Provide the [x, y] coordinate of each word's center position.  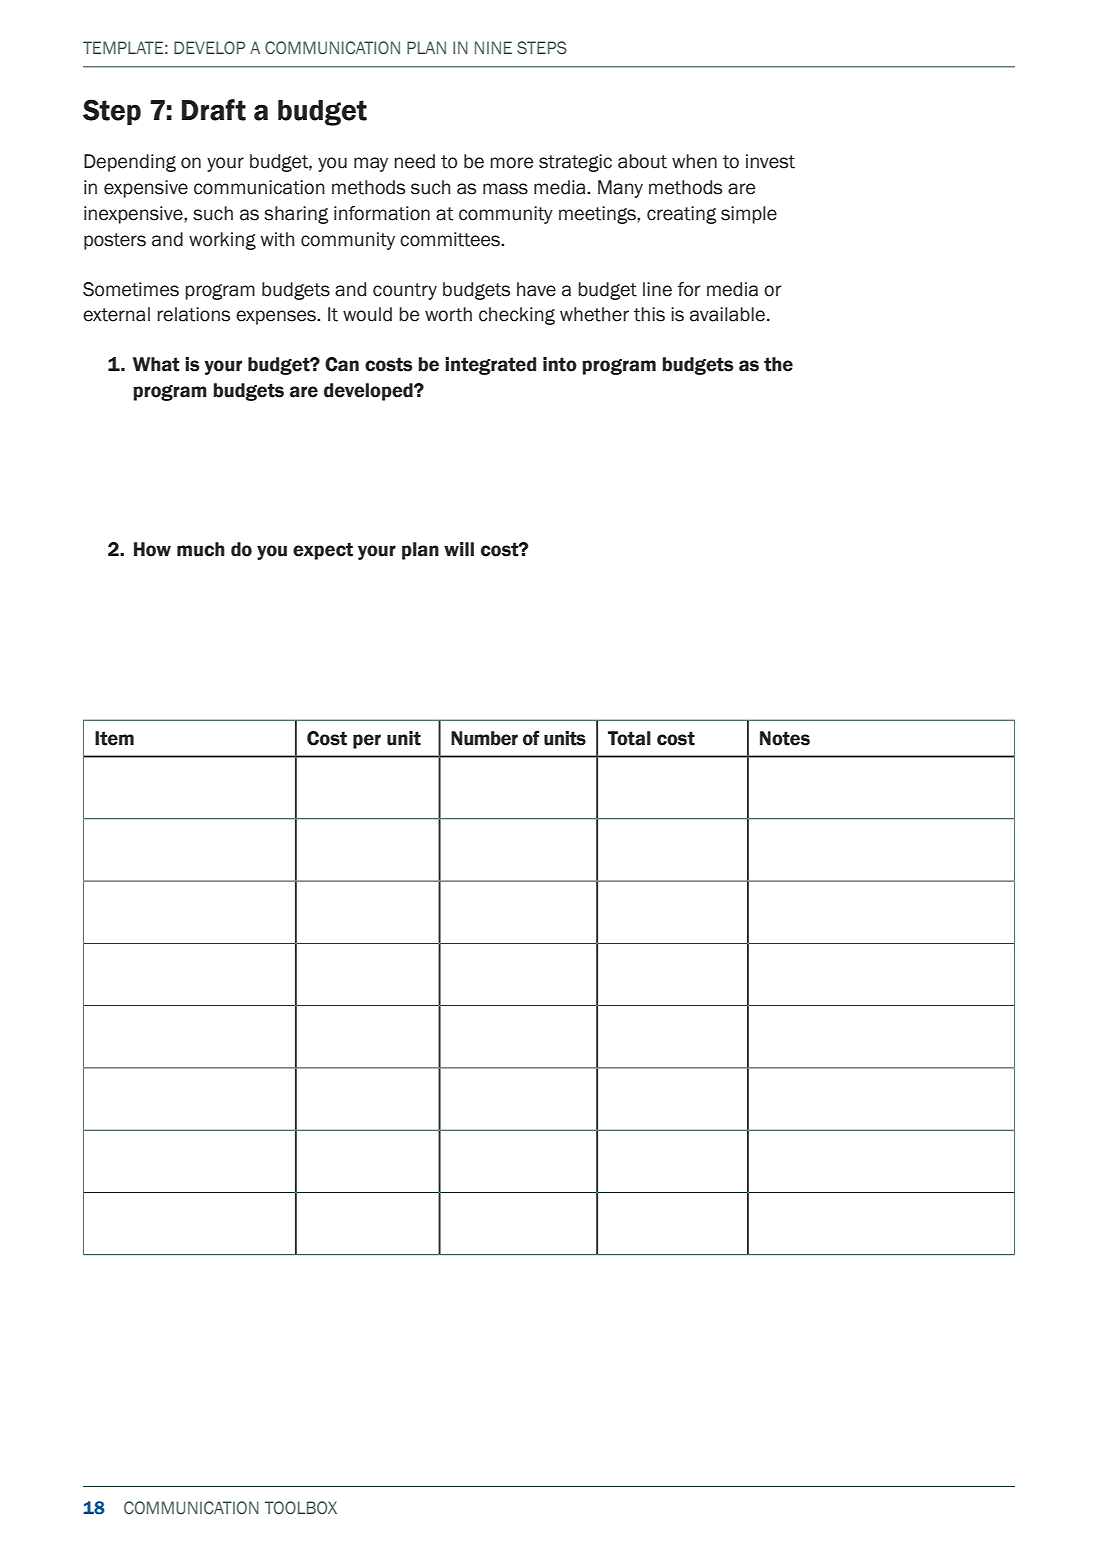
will [459, 549]
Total [629, 738]
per [367, 741]
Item [114, 738]
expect [323, 551]
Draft [214, 110]
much [201, 549]
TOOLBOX [301, 1507]
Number [484, 738]
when [694, 161]
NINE [493, 47]
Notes [785, 738]
